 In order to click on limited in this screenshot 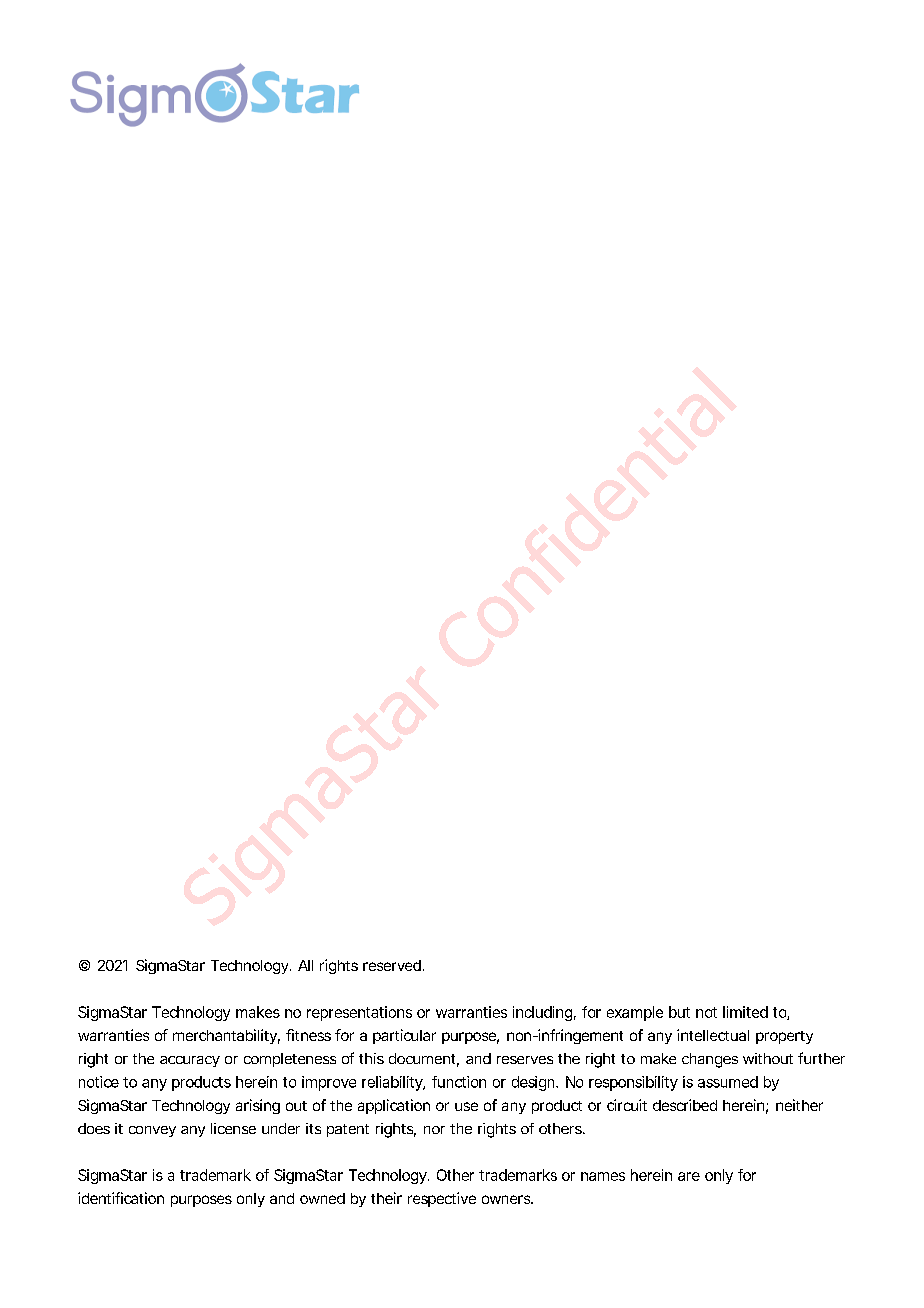, I will do `click(745, 1012)`.
